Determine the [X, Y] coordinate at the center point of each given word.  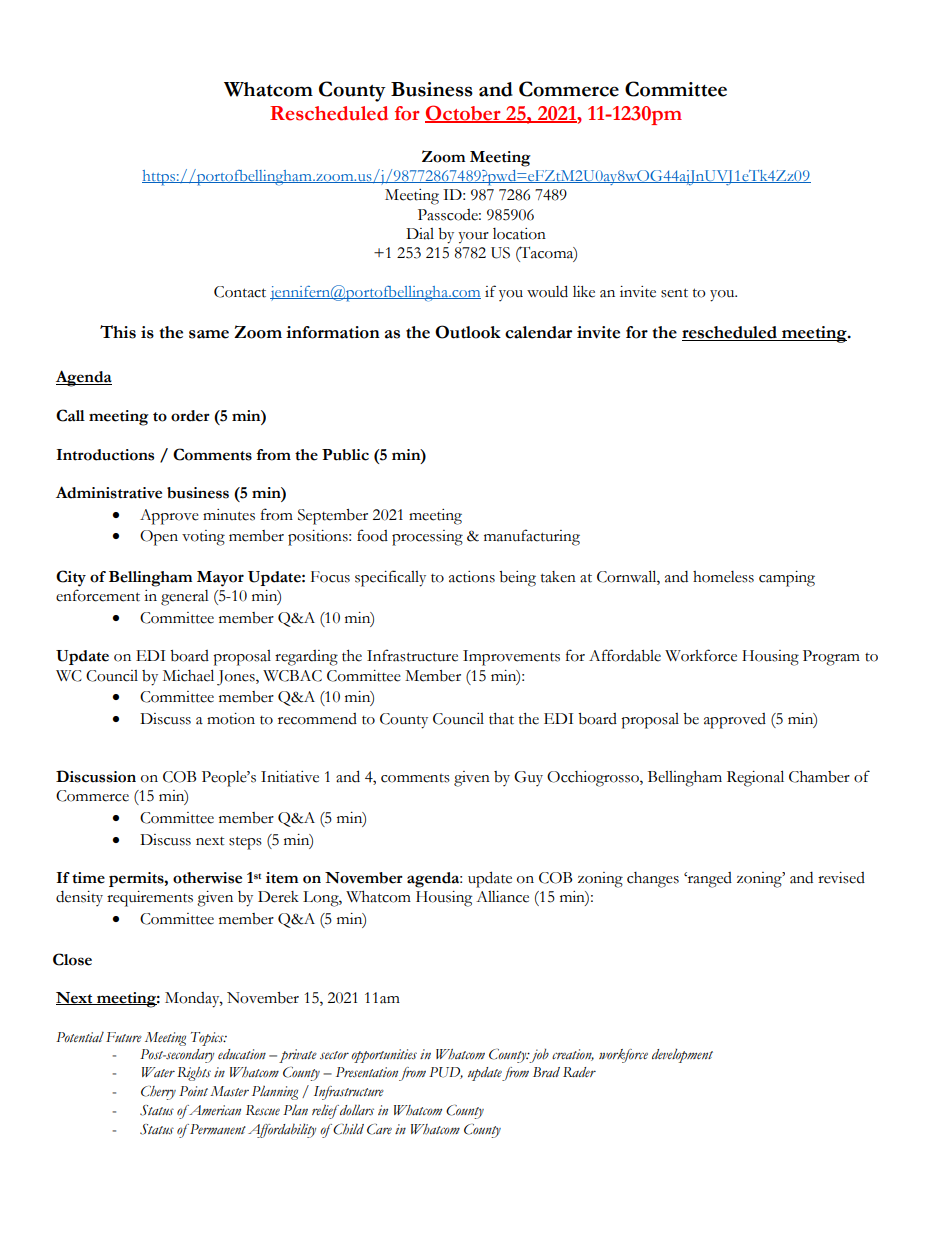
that [501, 719]
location [519, 234]
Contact [240, 292]
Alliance [502, 897]
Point [193, 1091]
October [464, 114]
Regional [755, 778]
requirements [150, 899]
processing [427, 538]
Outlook [468, 332]
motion [231, 719]
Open [159, 538]
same [209, 334]
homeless [723, 577]
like [584, 292]
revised [841, 878]
